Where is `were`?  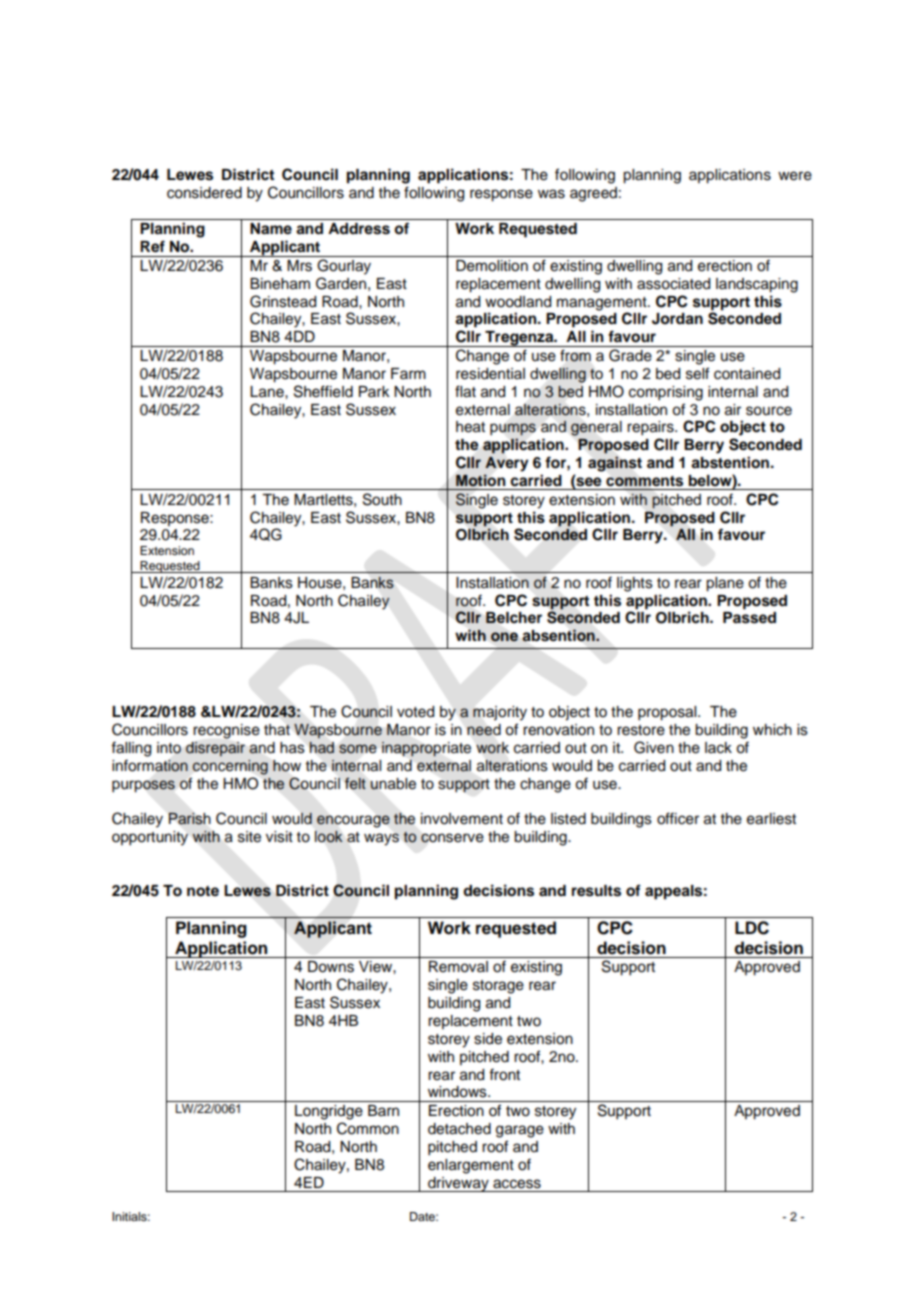 were is located at coordinates (795, 176).
